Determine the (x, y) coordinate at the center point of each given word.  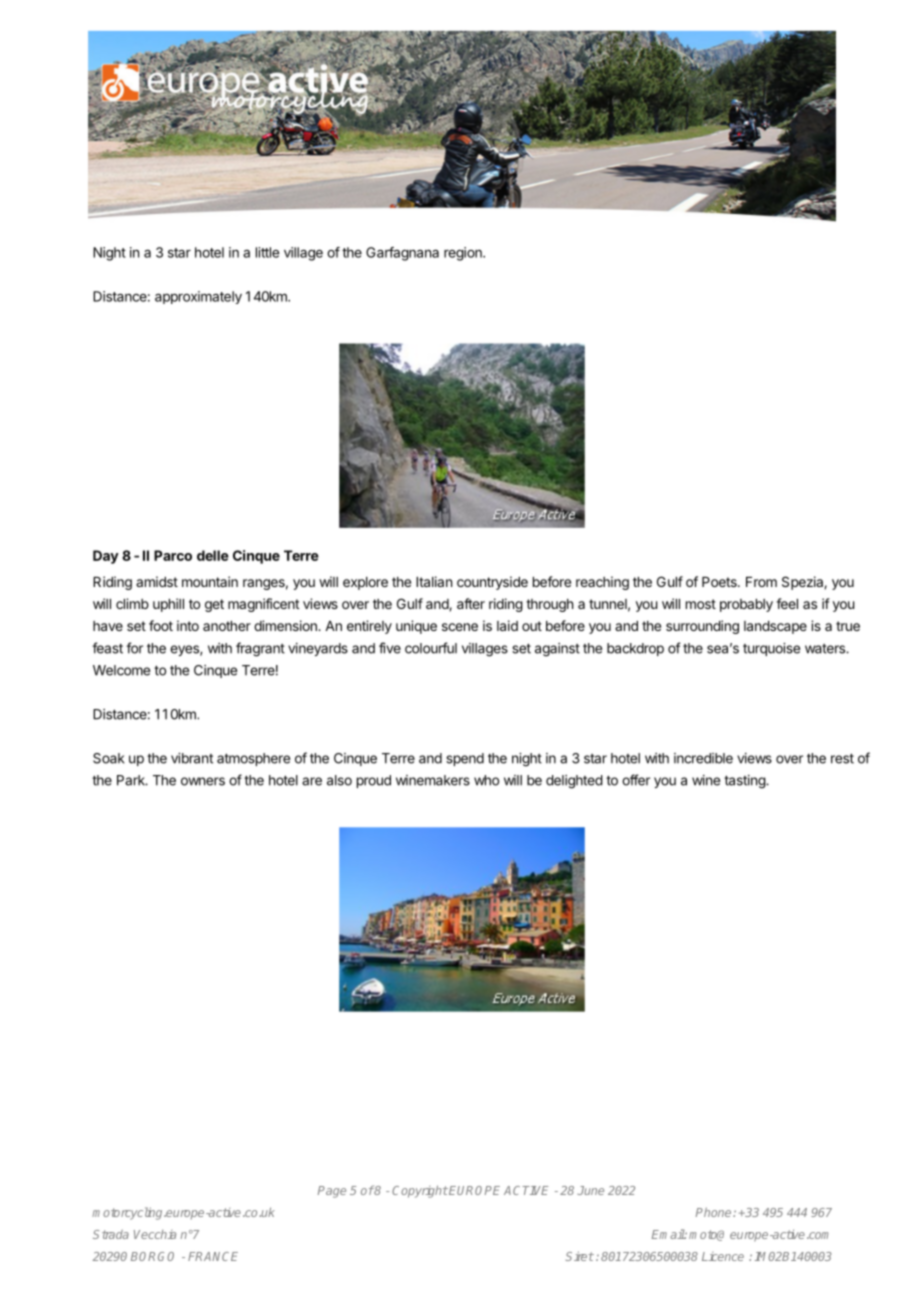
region (464, 254)
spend (465, 759)
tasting (745, 782)
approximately (198, 297)
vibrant (192, 758)
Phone (715, 1212)
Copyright (420, 1191)
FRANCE (213, 1256)
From (761, 582)
